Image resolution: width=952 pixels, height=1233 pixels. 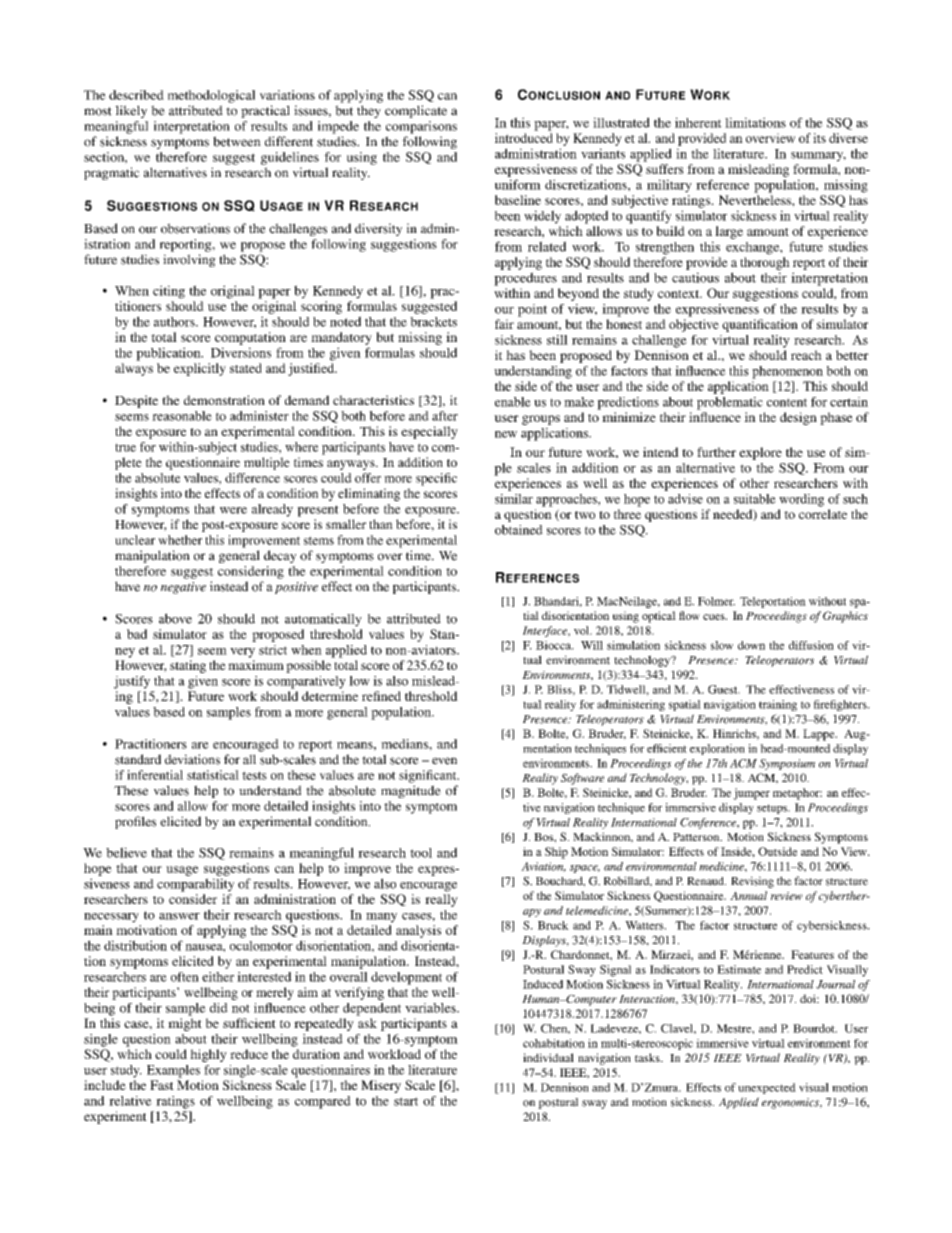 I want to click on methodological, so click(x=211, y=96).
